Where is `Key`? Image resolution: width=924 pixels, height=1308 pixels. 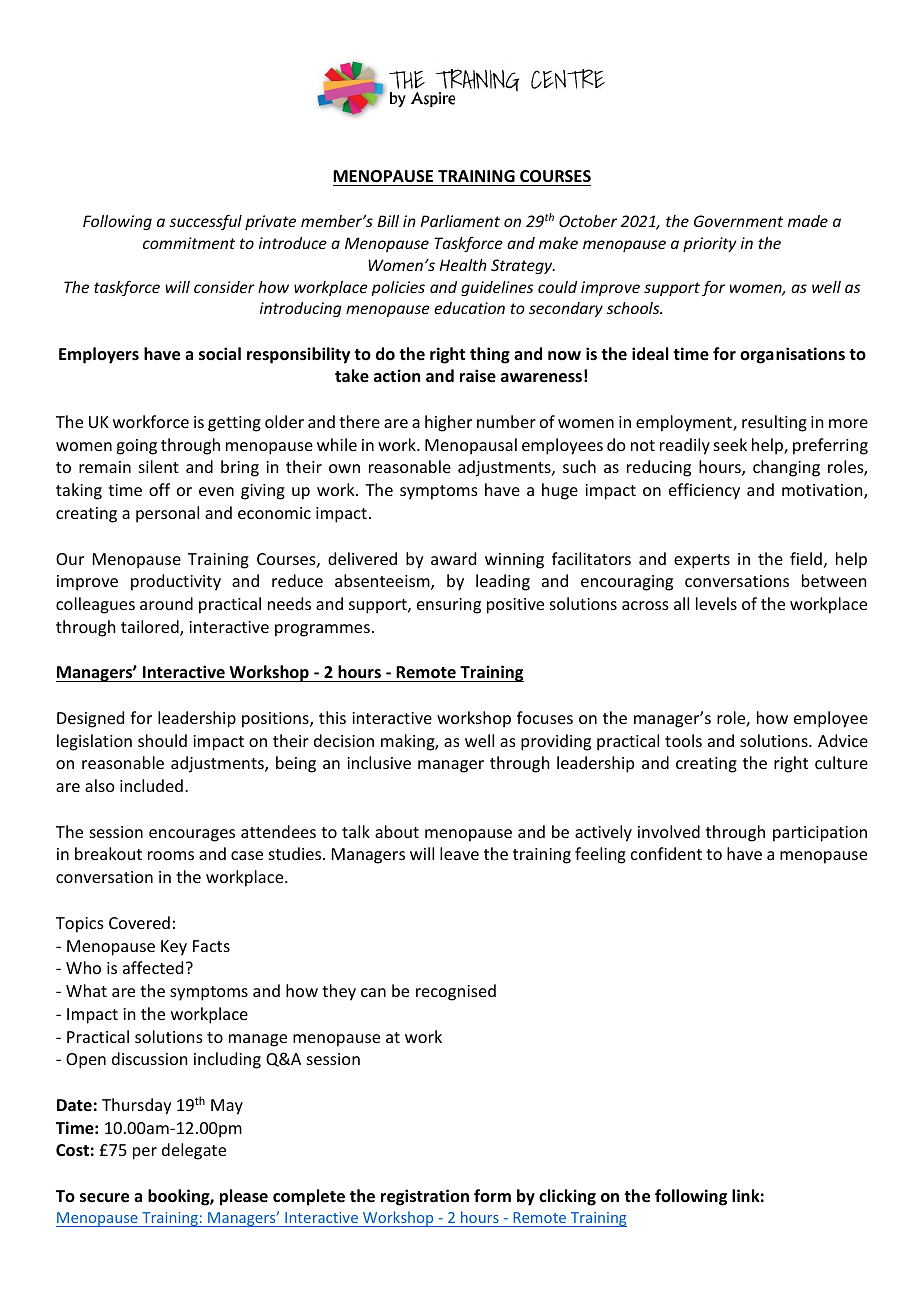 Key is located at coordinates (174, 948).
